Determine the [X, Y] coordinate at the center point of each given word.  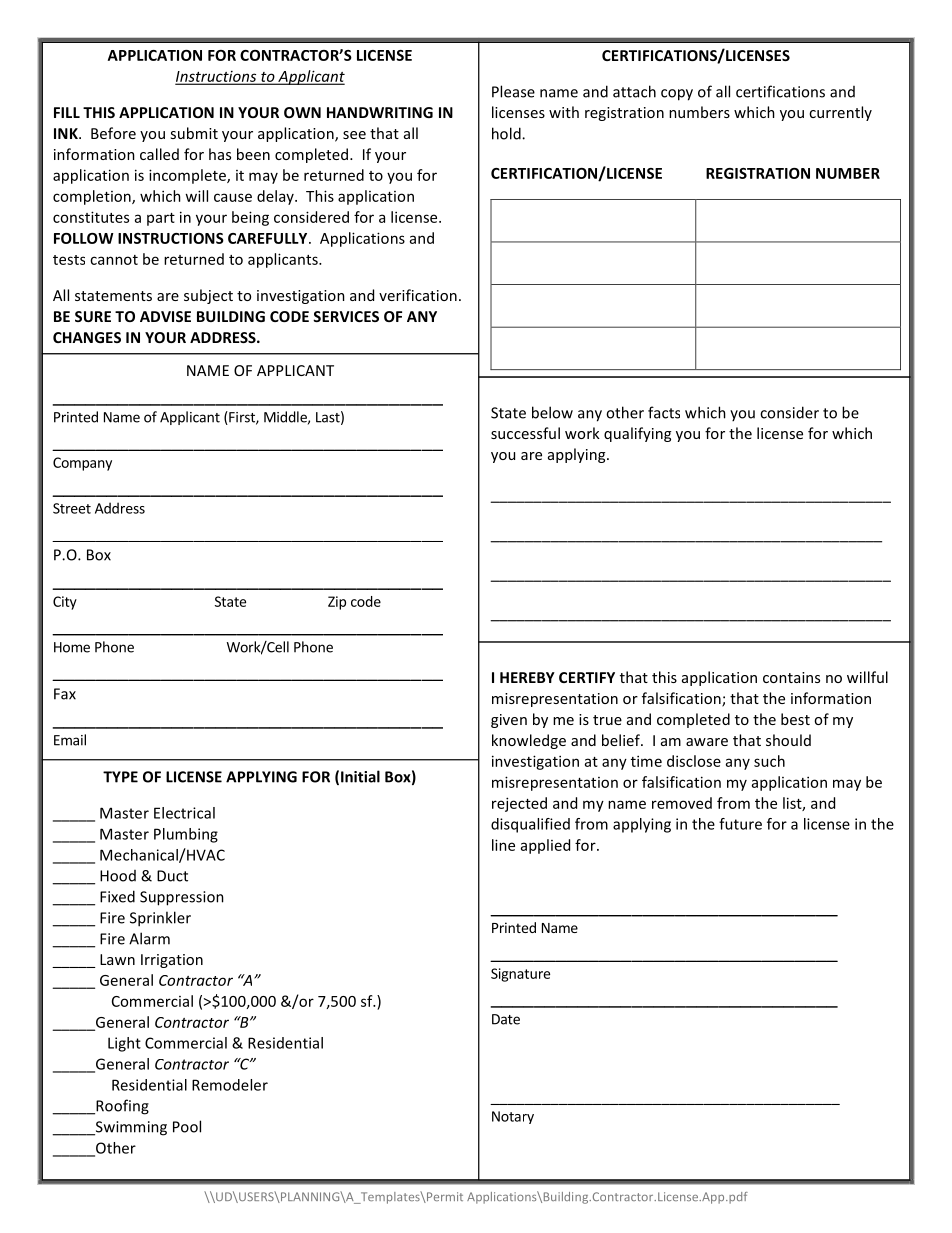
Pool [187, 1126]
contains [791, 677]
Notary [513, 1117]
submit [194, 133]
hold [507, 133]
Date [506, 1019]
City [65, 603]
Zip [337, 603]
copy [677, 95]
